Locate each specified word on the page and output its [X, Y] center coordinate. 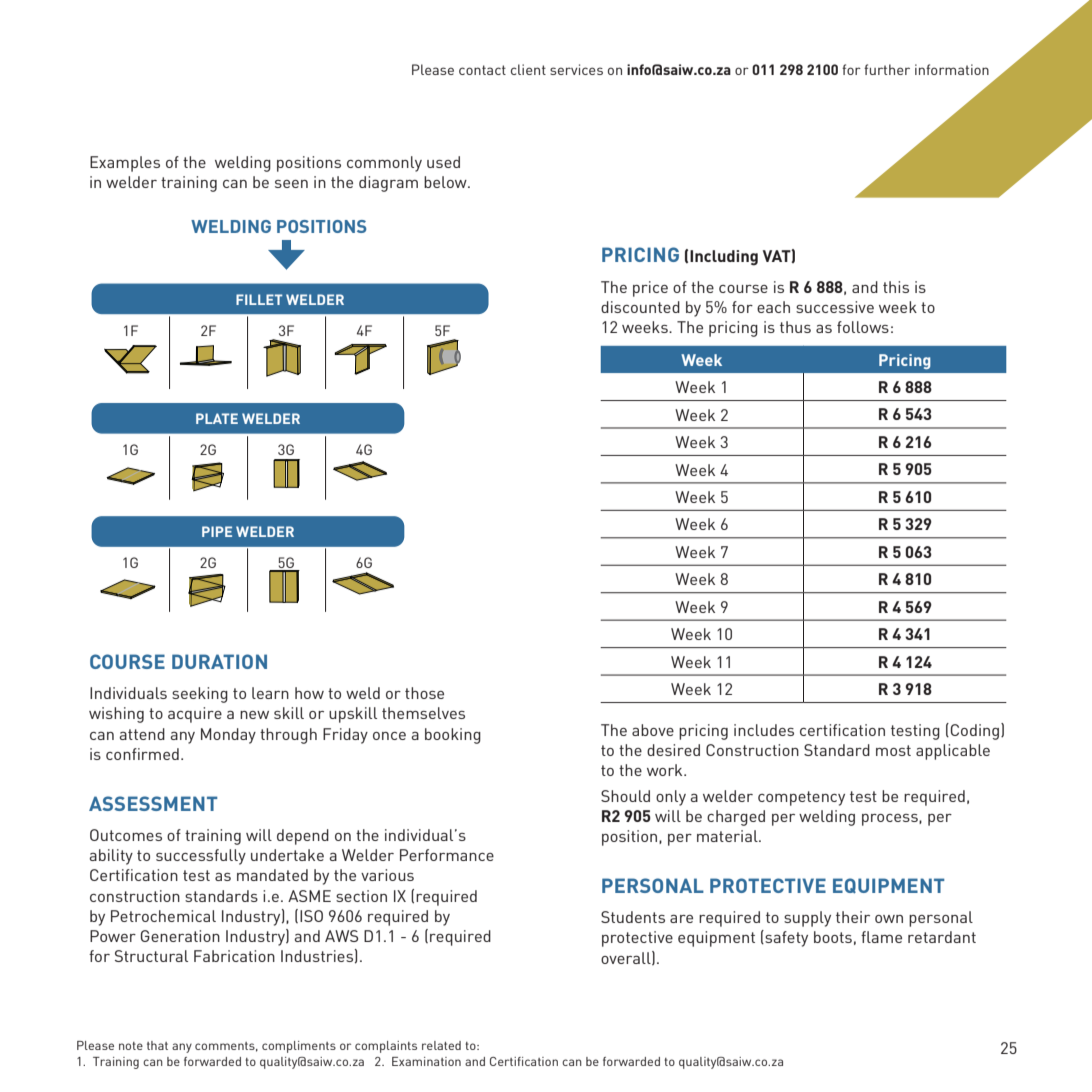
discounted [640, 307]
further [887, 69]
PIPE [217, 531]
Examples [125, 164]
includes [764, 730]
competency [801, 798]
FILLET [259, 299]
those [424, 693]
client [528, 69]
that [157, 1045]
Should [625, 796]
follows [863, 327]
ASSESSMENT [153, 803]
